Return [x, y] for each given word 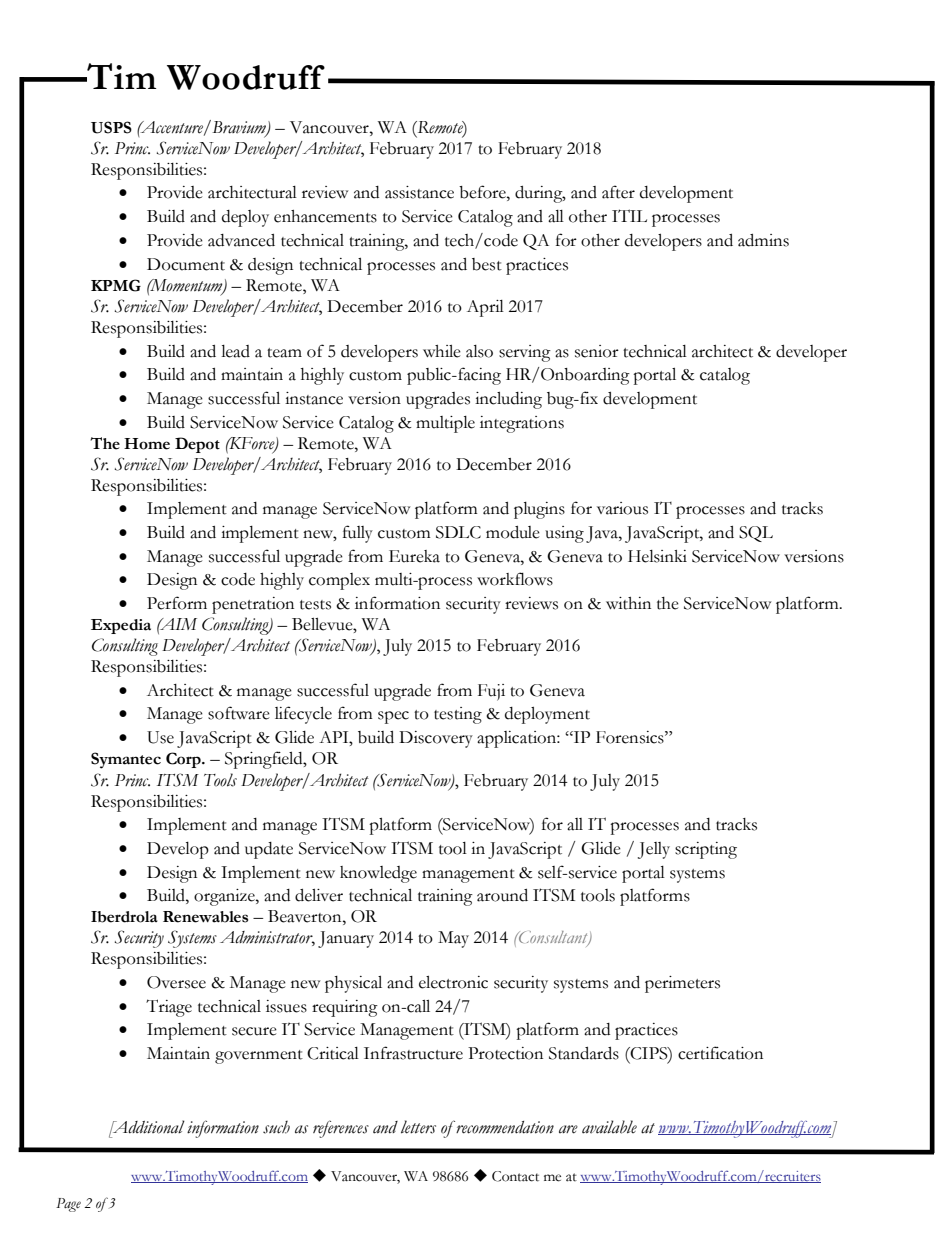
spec [393, 717]
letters [418, 1127]
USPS [111, 127]
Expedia [121, 626]
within [628, 603]
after [618, 192]
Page [68, 1205]
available [609, 1127]
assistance [419, 192]
